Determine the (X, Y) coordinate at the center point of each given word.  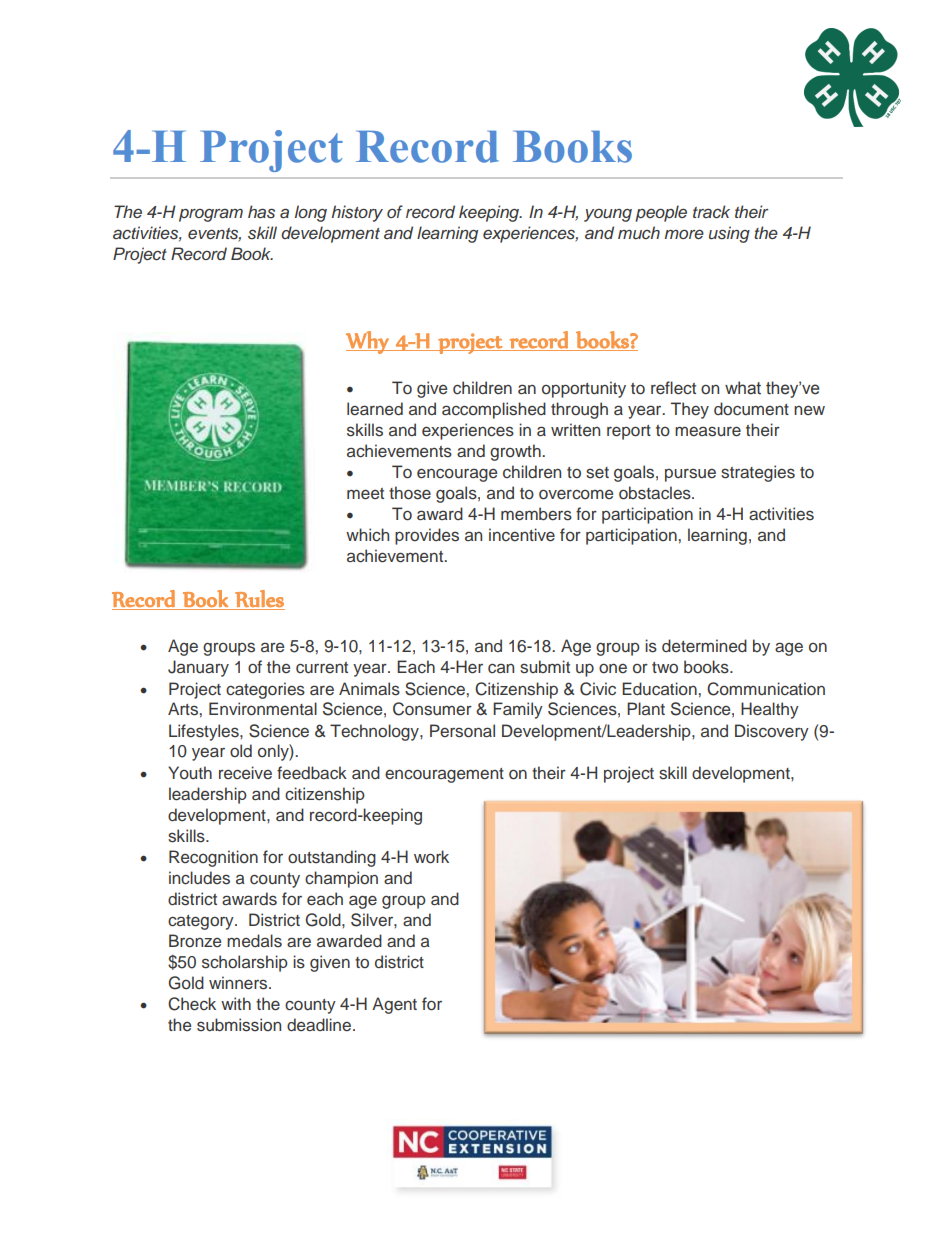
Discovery (772, 732)
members (536, 514)
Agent (394, 1005)
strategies (758, 473)
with (236, 1003)
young (608, 215)
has (261, 212)
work (431, 857)
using (729, 234)
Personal (462, 731)
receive (245, 773)
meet (365, 494)
